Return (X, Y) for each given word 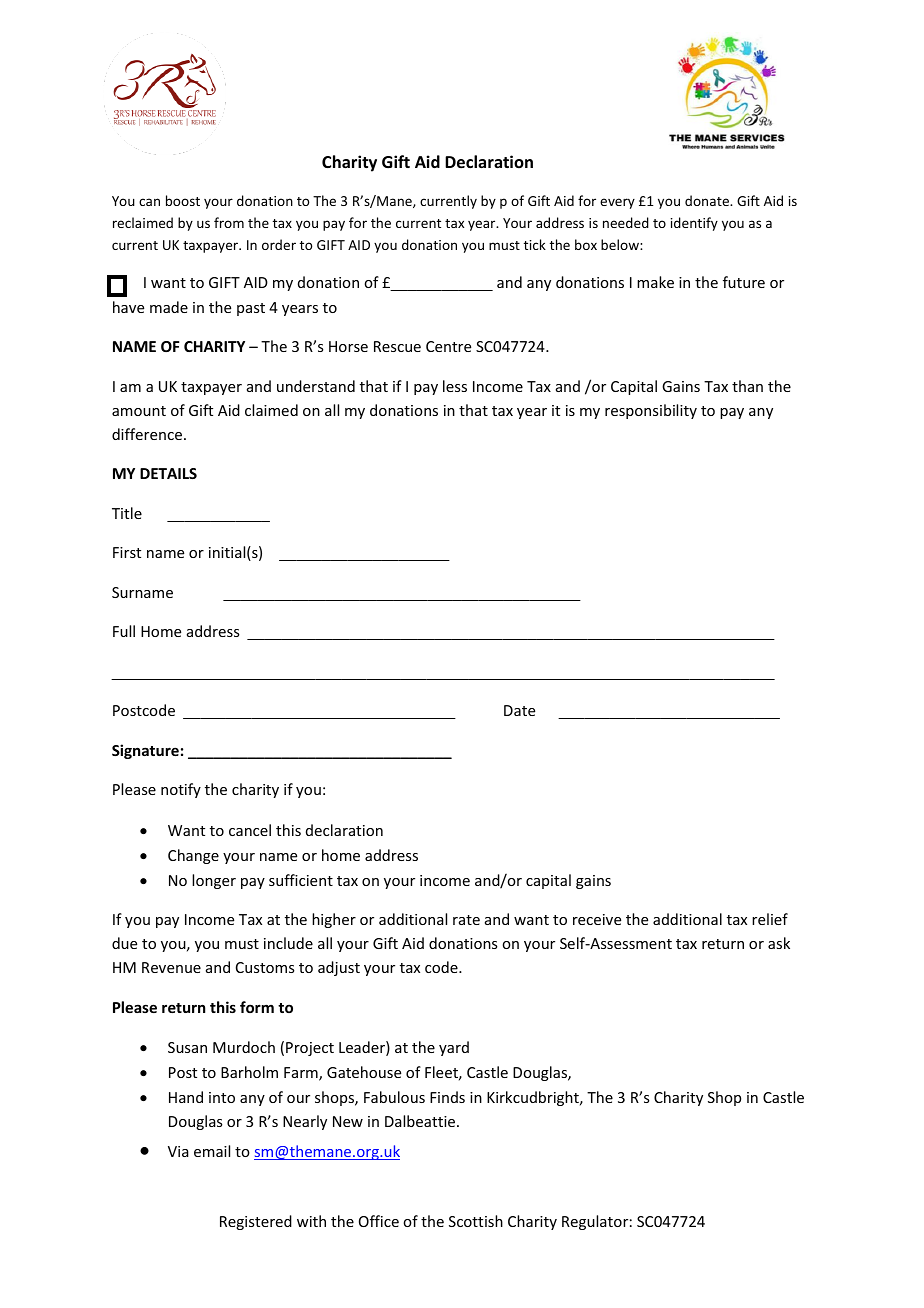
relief (770, 919)
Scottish (476, 1221)
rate (466, 920)
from (229, 222)
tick (535, 244)
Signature (145, 751)
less (455, 386)
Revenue (171, 967)
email (212, 1151)
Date (519, 710)
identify (694, 224)
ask (779, 943)
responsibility (651, 411)
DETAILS (168, 473)
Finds (447, 1097)
